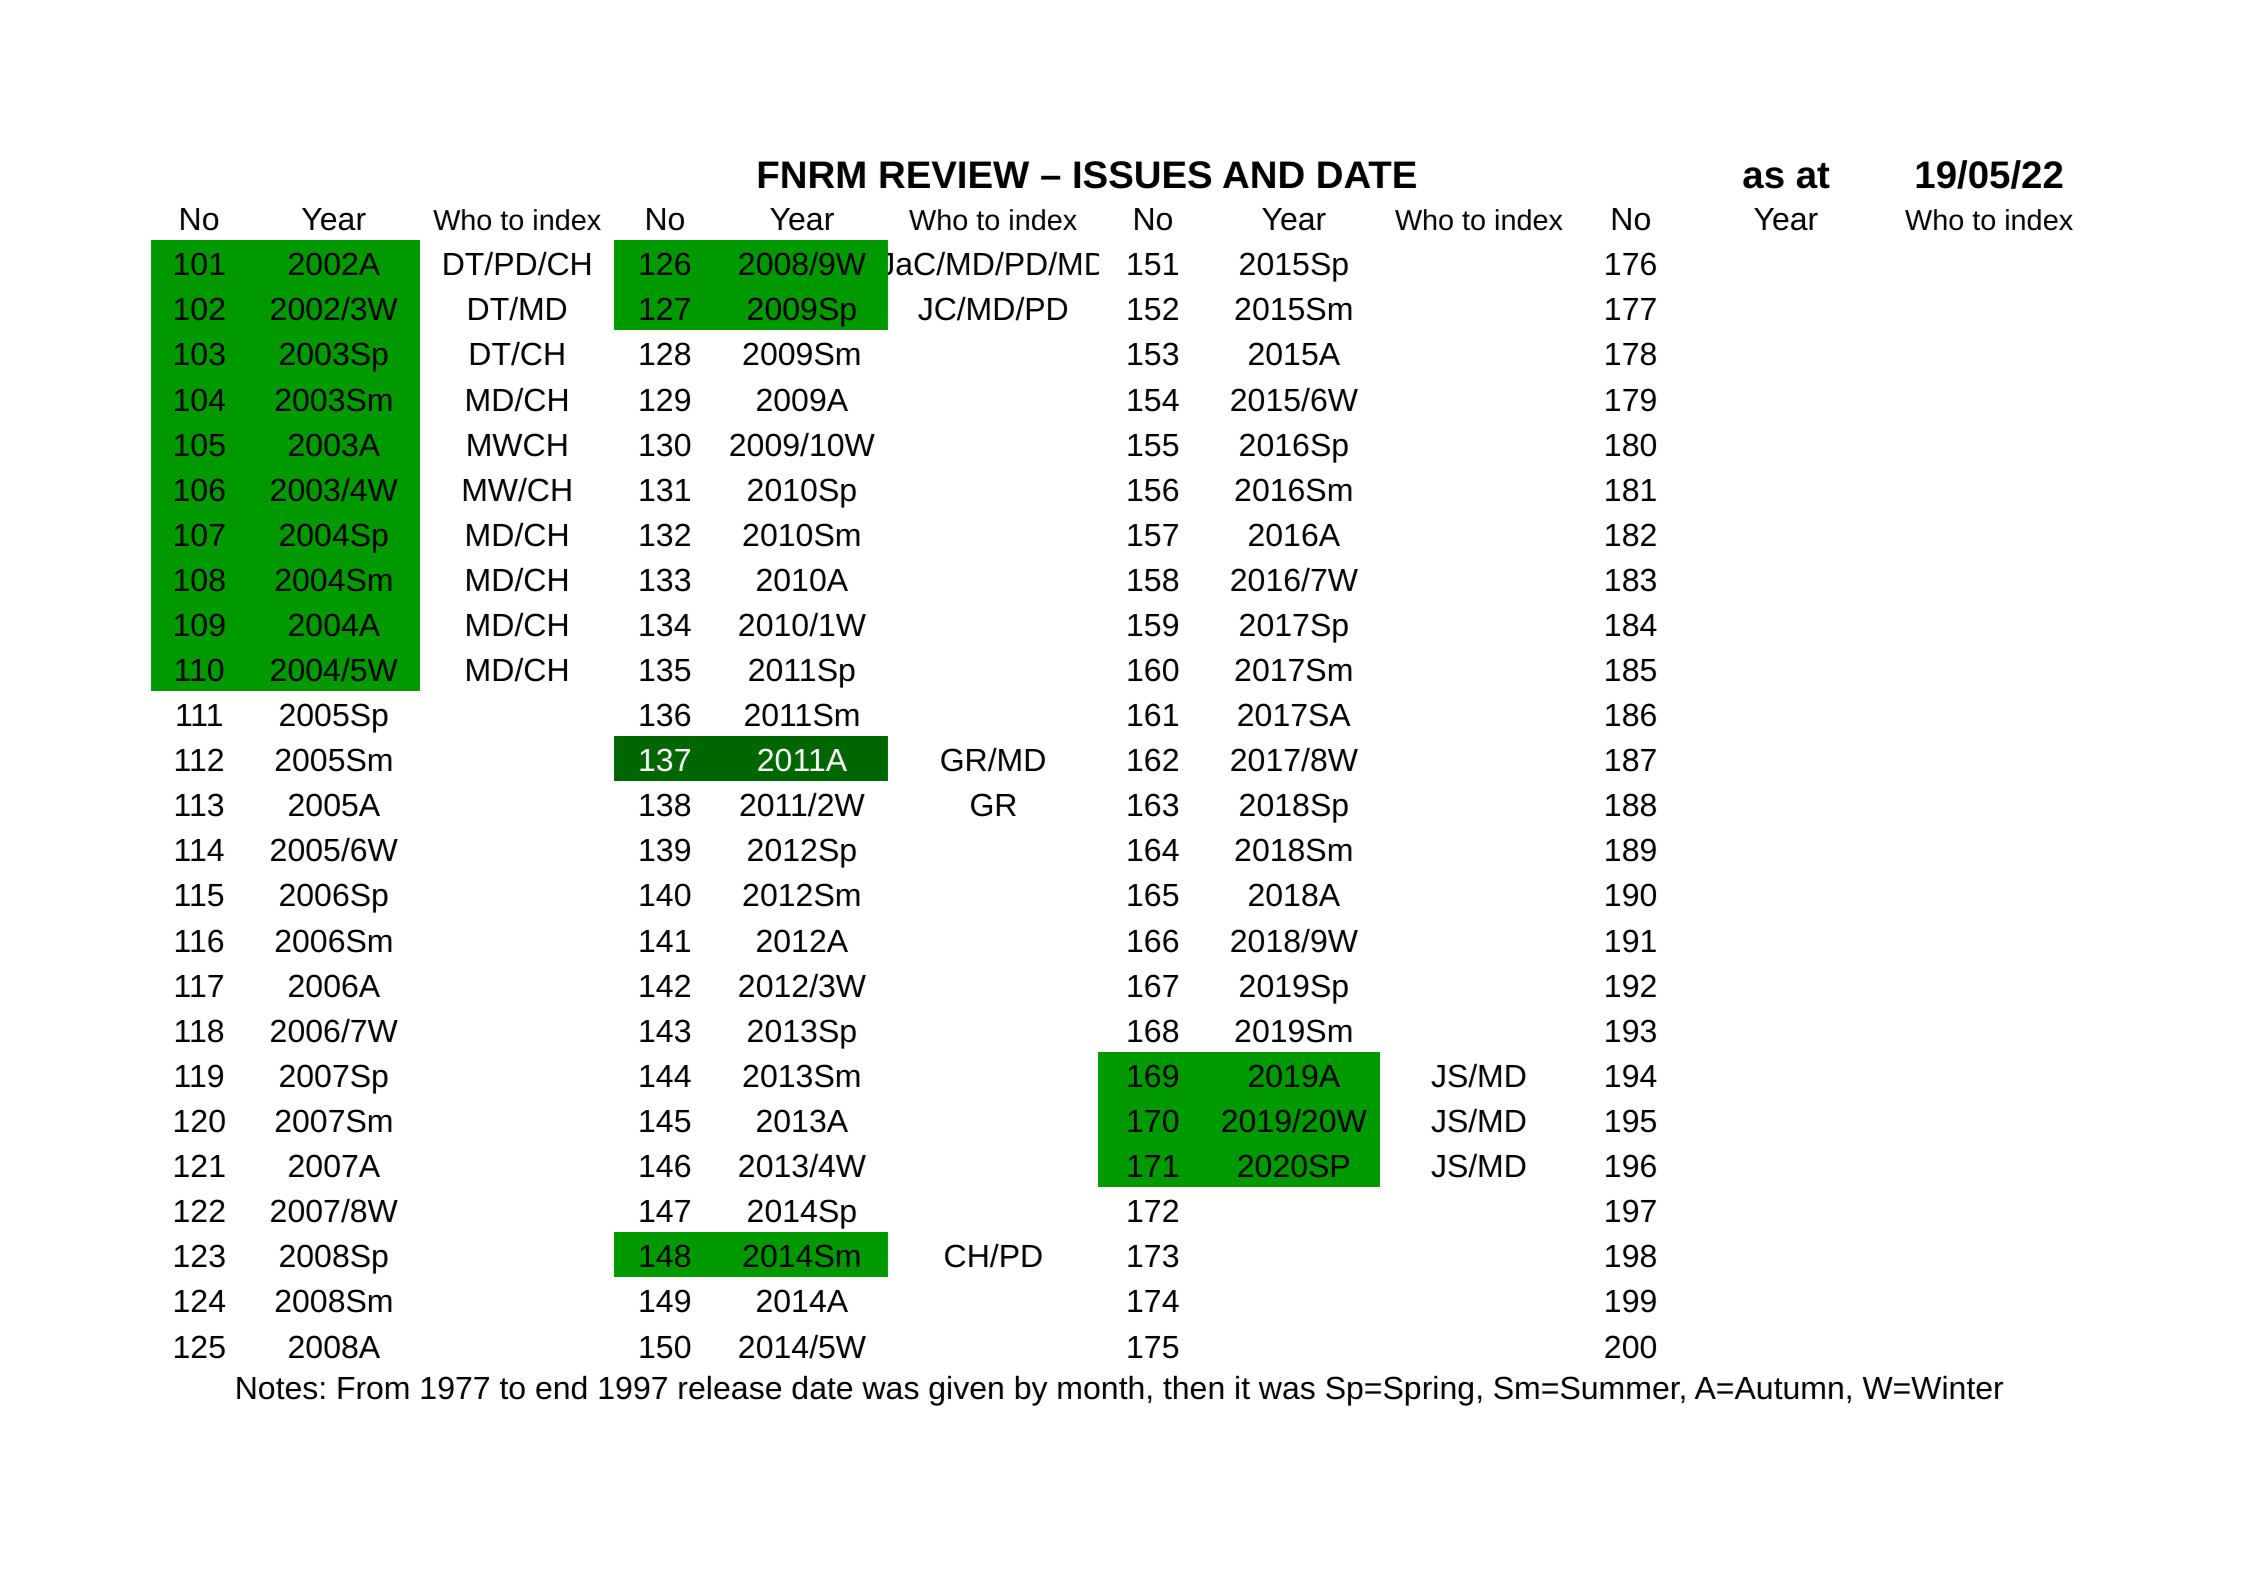  Describe the element at coordinates (561, 1387) in the document. I see `end` at that location.
